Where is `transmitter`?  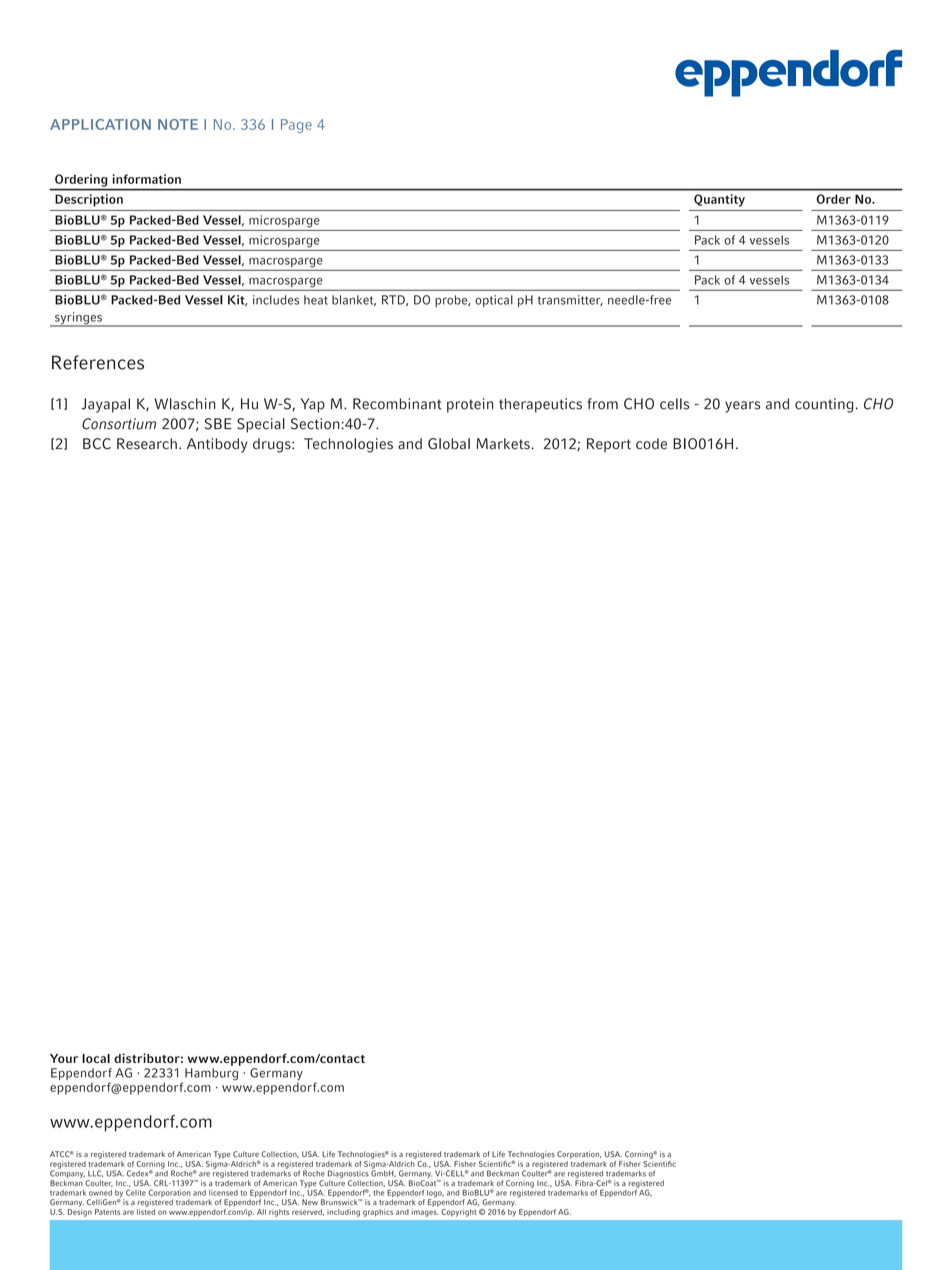
transmitter is located at coordinates (570, 300).
